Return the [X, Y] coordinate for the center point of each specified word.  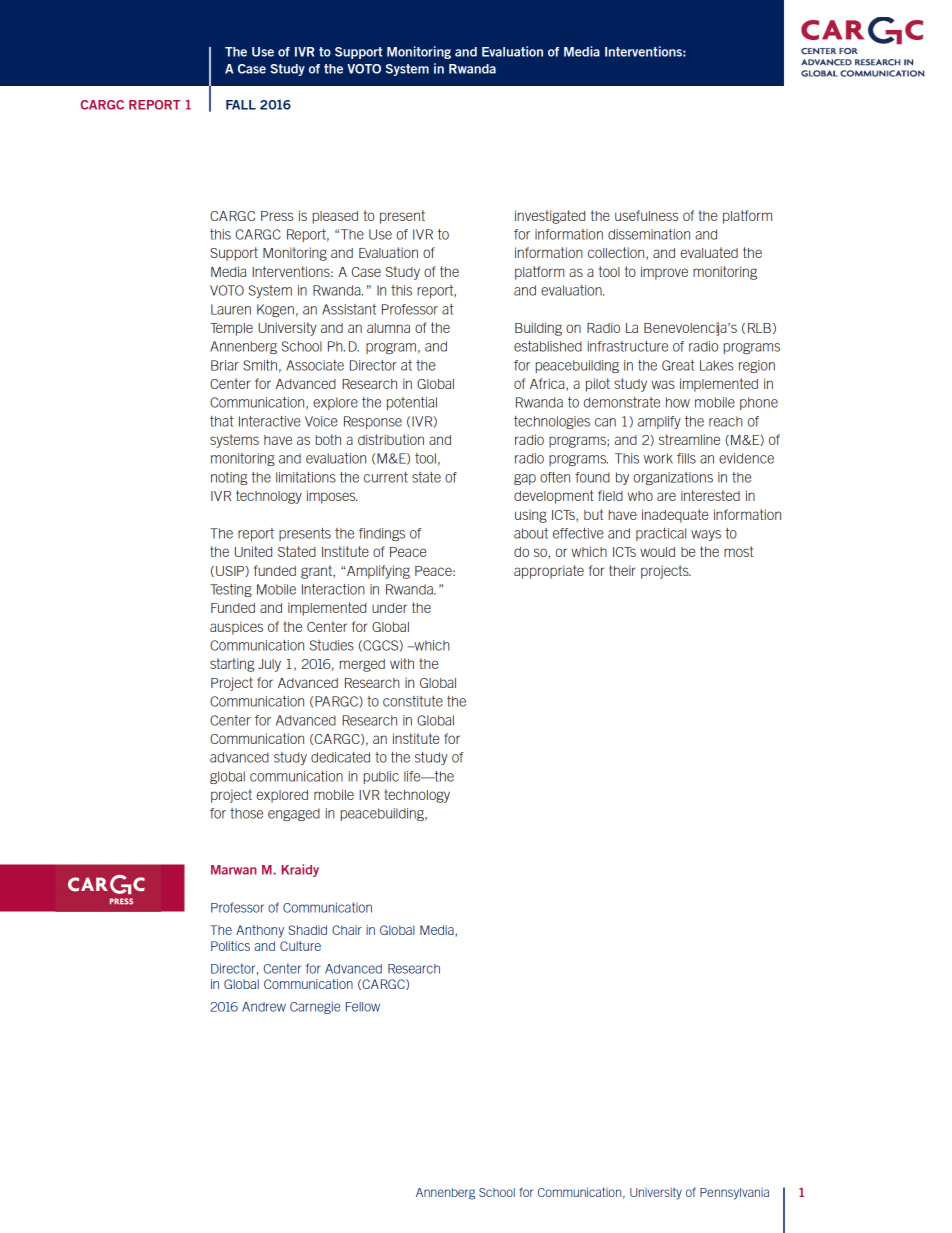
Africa [548, 384]
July [269, 665]
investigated [550, 217]
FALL [241, 105]
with [402, 663]
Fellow [363, 1007]
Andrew [264, 1007]
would [657, 552]
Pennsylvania [734, 1194]
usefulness [646, 215]
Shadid [308, 930]
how [678, 402]
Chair [347, 930]
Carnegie [315, 1007]
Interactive [269, 421]
